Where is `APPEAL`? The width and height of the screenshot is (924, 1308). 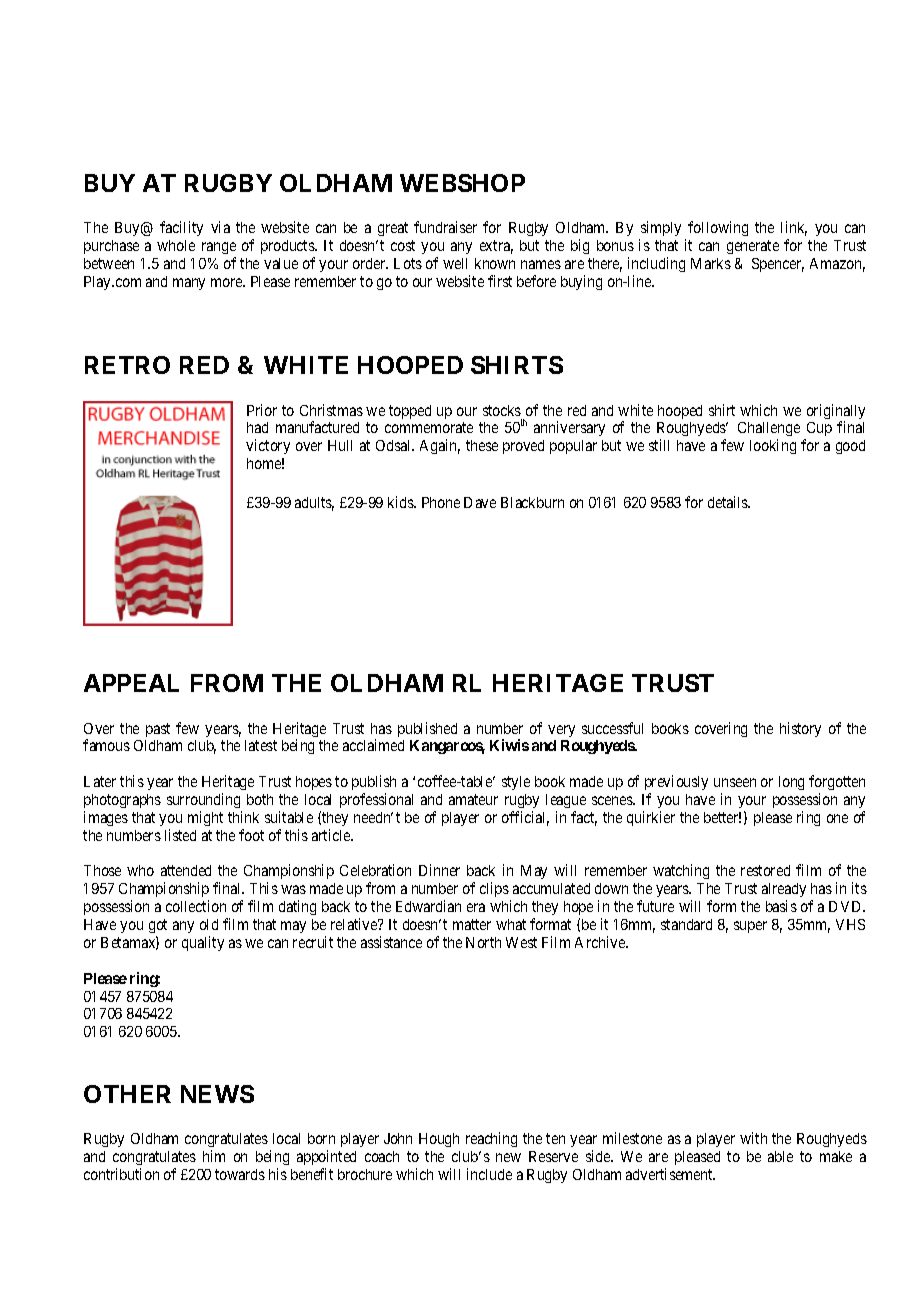 APPEAL is located at coordinates (131, 683).
